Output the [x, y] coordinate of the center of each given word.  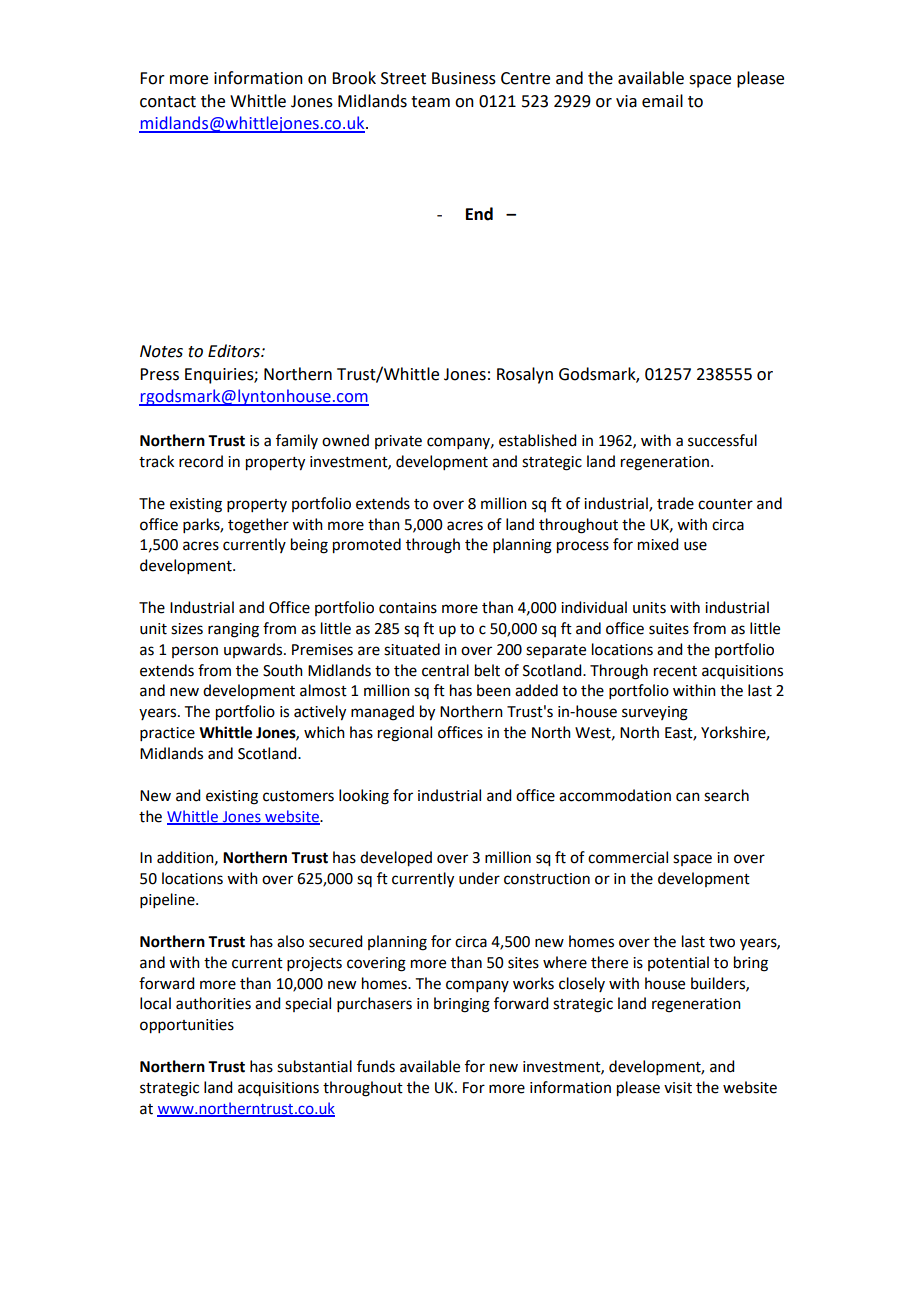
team [430, 102]
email [662, 101]
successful [722, 440]
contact [168, 102]
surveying [655, 713]
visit [678, 1088]
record [201, 461]
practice [167, 734]
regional [405, 734]
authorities [213, 1003]
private [398, 442]
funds [376, 1066]
